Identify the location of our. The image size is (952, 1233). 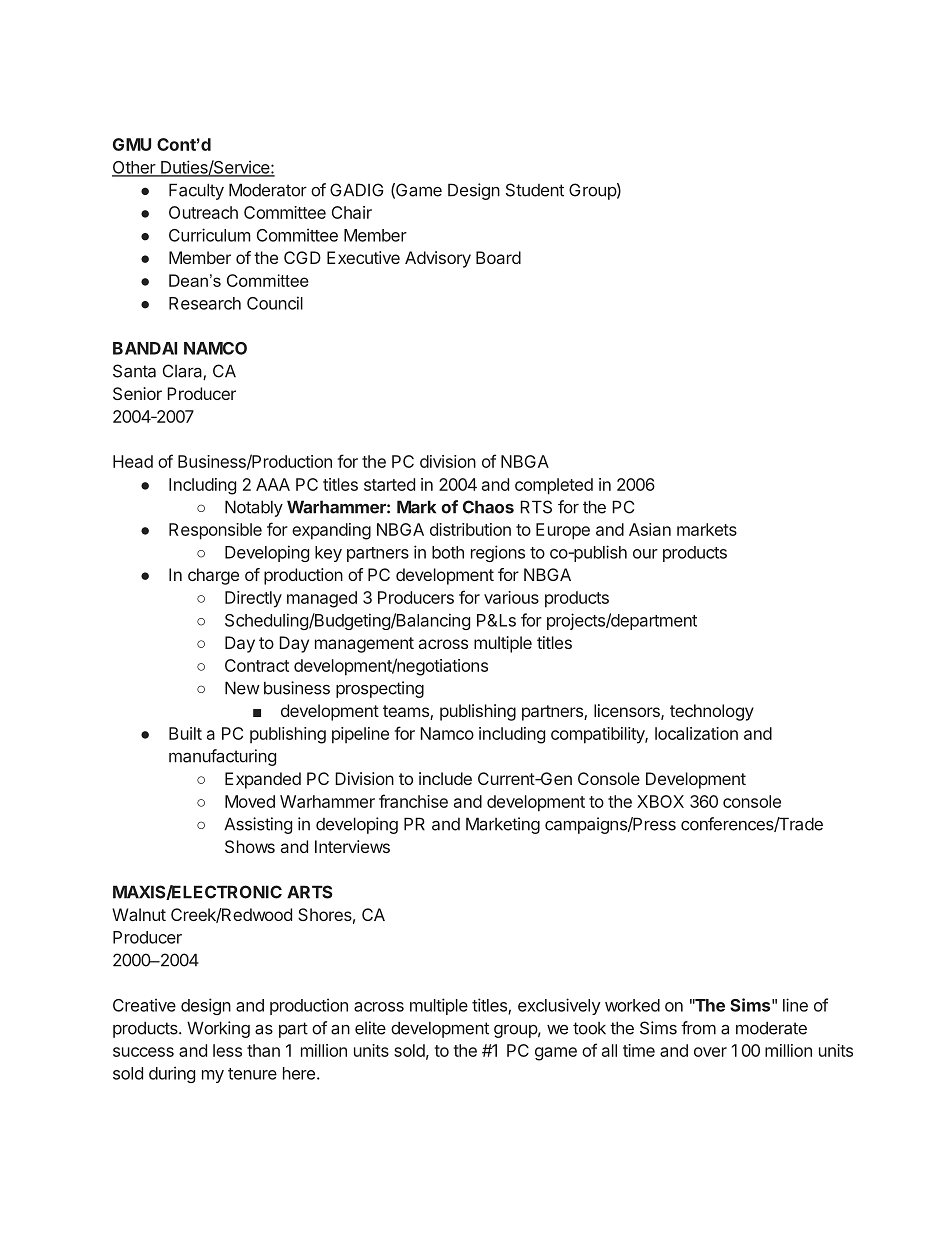
(645, 554).
